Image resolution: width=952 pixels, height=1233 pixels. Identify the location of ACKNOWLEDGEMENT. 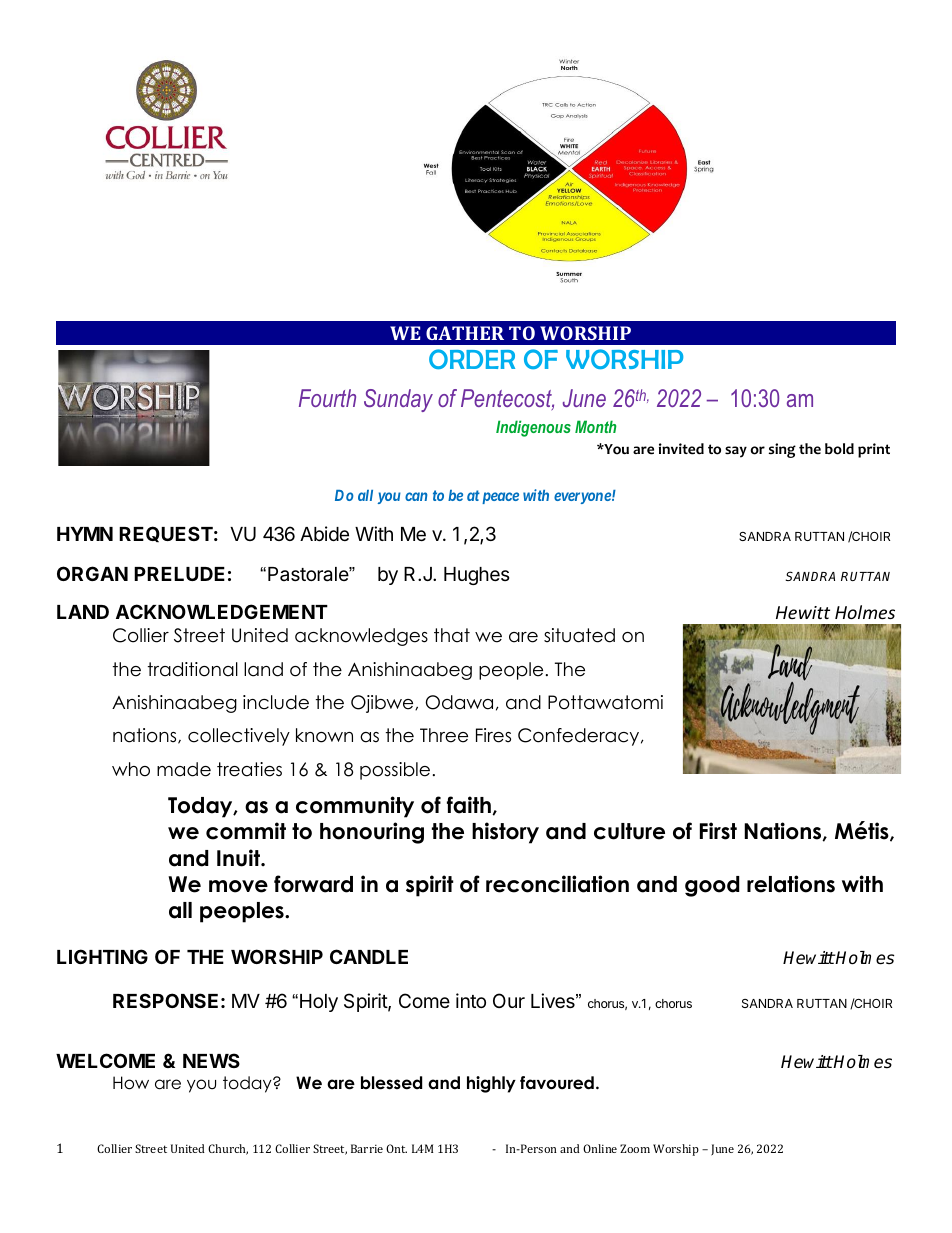
(222, 611).
